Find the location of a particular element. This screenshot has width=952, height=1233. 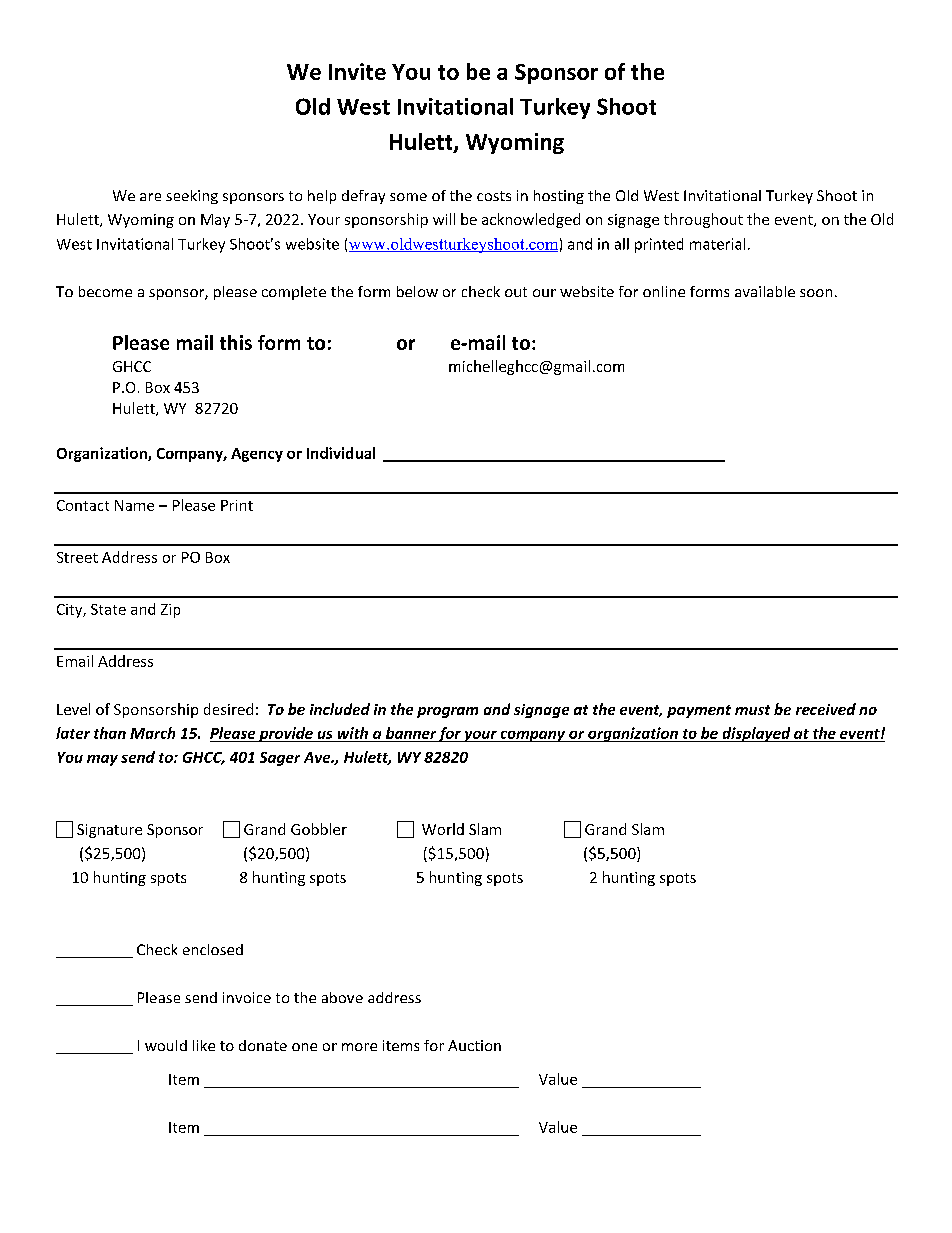

Agency is located at coordinates (257, 455).
